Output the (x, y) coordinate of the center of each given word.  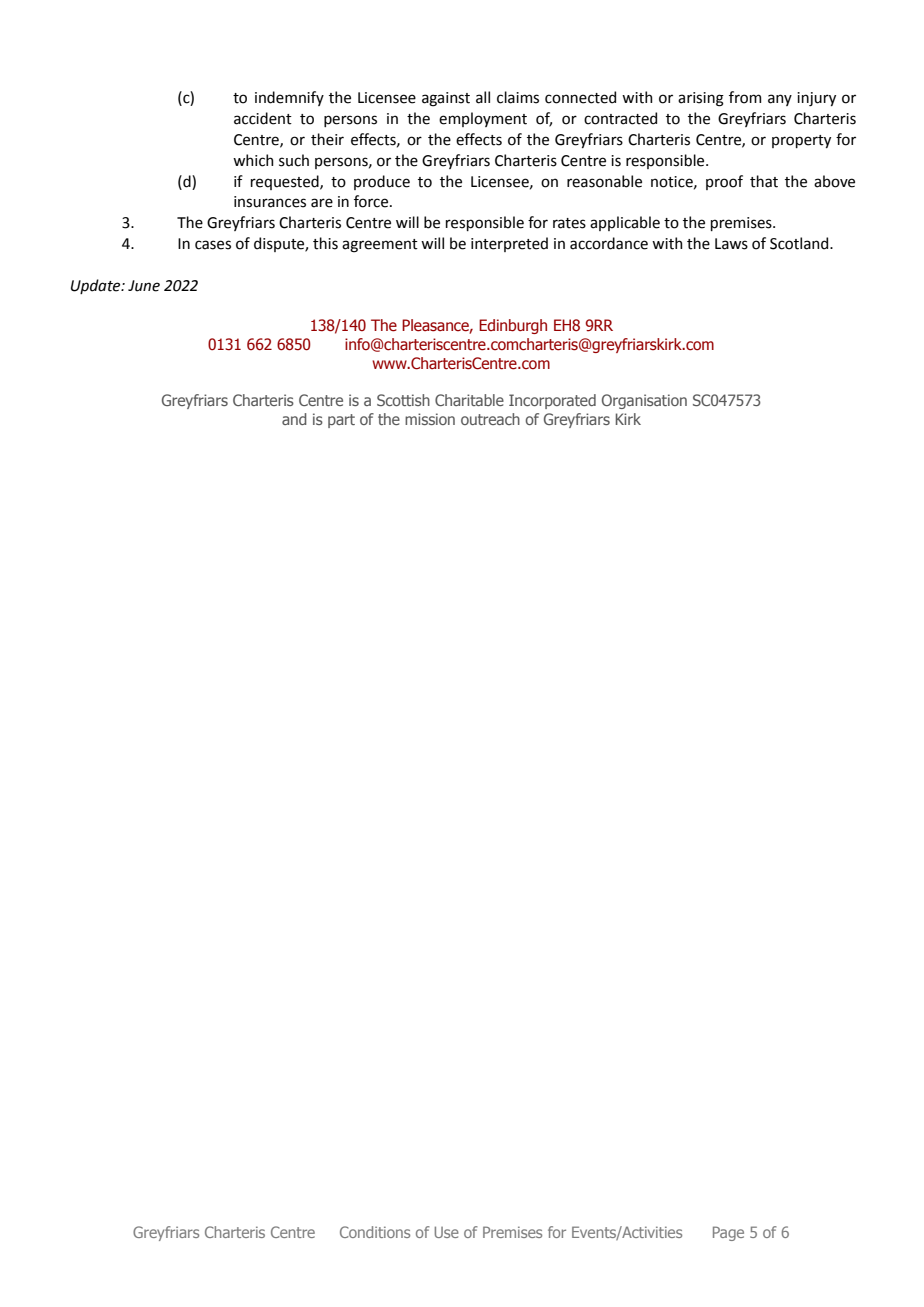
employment (483, 119)
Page (728, 1233)
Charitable (469, 400)
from (745, 97)
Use (447, 1232)
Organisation (644, 401)
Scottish (403, 400)
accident (263, 118)
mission (430, 419)
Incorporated (552, 401)
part (341, 421)
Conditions (375, 1232)
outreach (490, 419)
